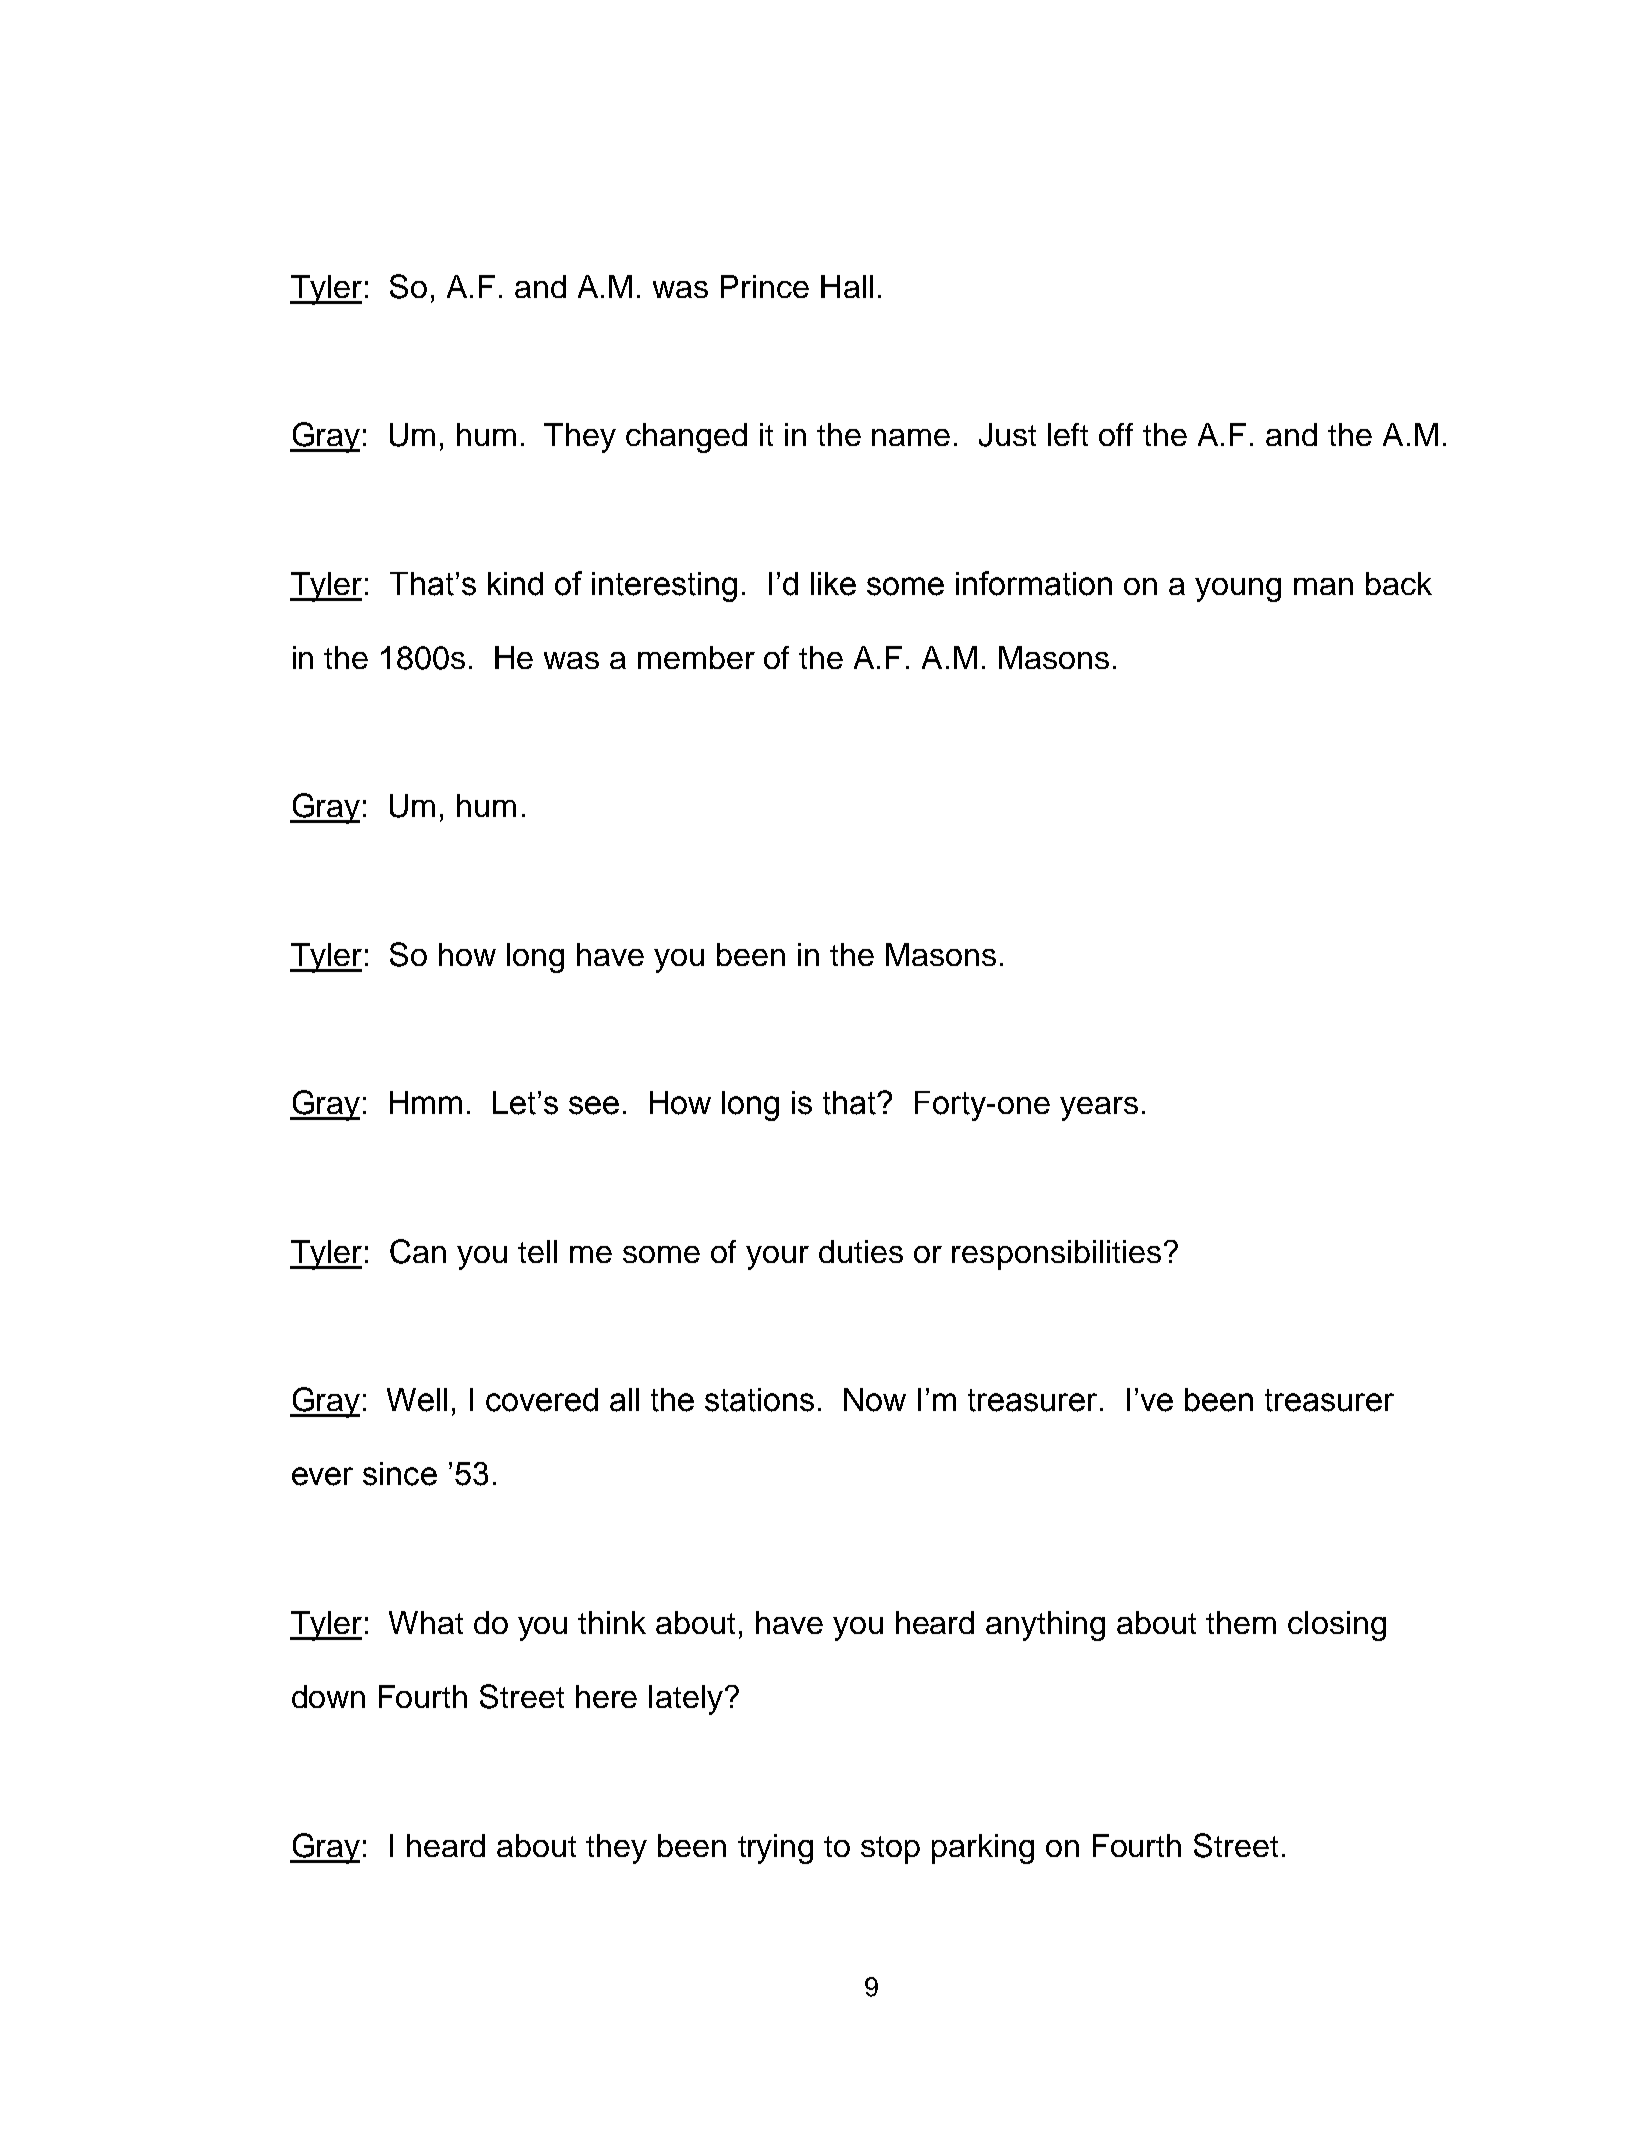  I want to click on like, so click(833, 584).
